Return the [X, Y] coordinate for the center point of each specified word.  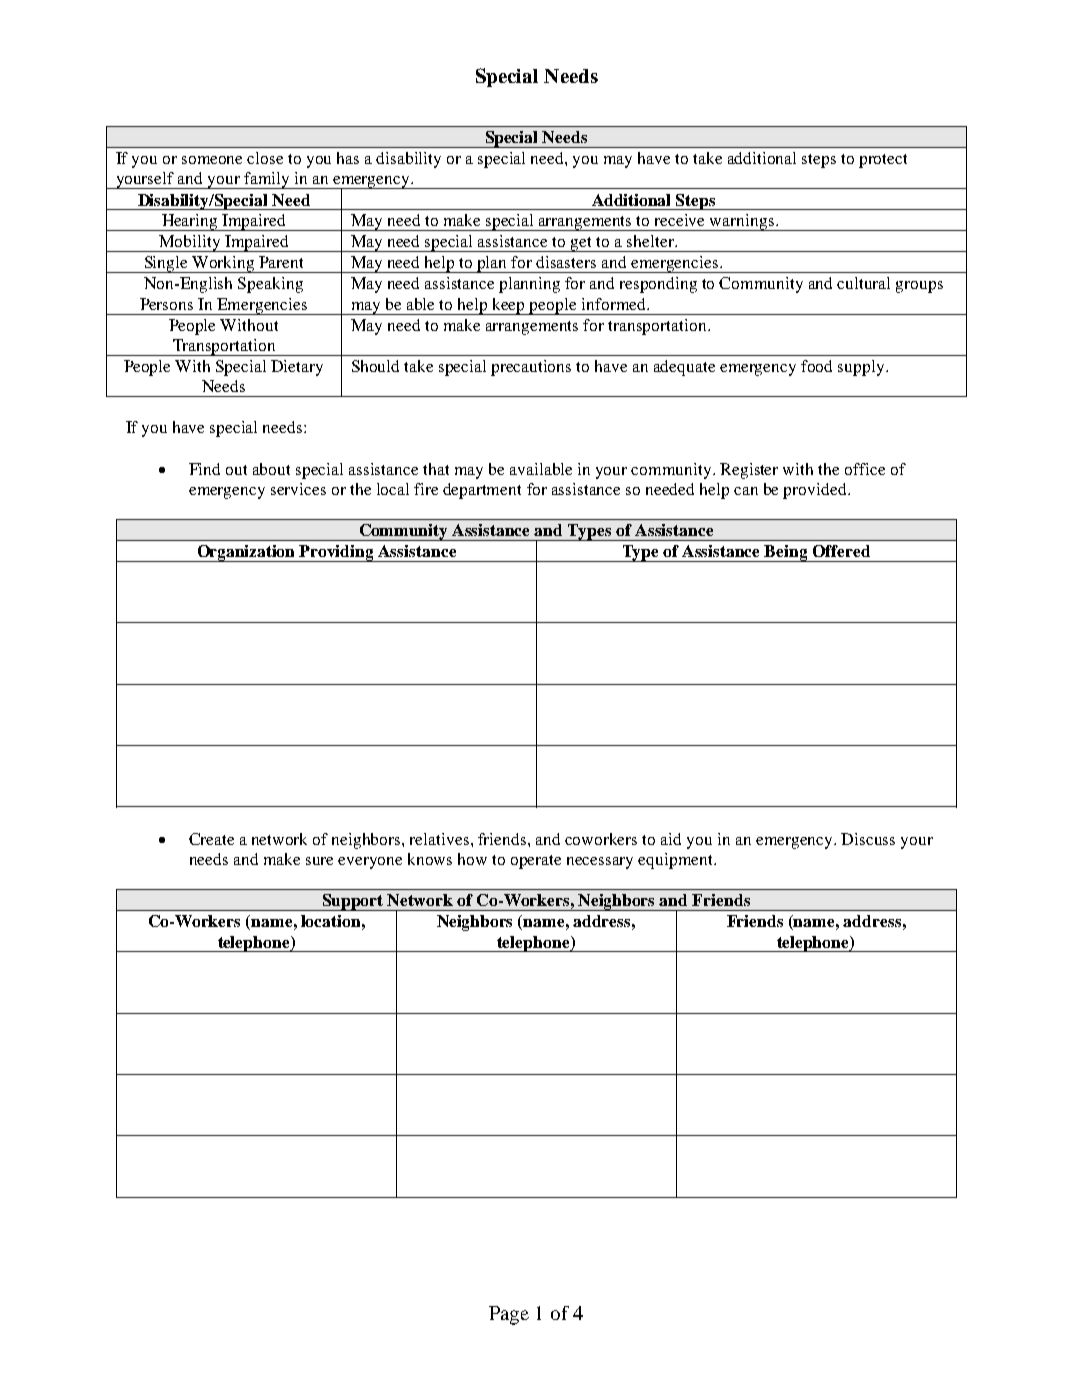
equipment [677, 861]
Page [509, 1315]
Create [211, 839]
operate [536, 862]
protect [883, 161]
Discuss [868, 839]
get [582, 244]
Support [353, 902]
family [267, 180]
